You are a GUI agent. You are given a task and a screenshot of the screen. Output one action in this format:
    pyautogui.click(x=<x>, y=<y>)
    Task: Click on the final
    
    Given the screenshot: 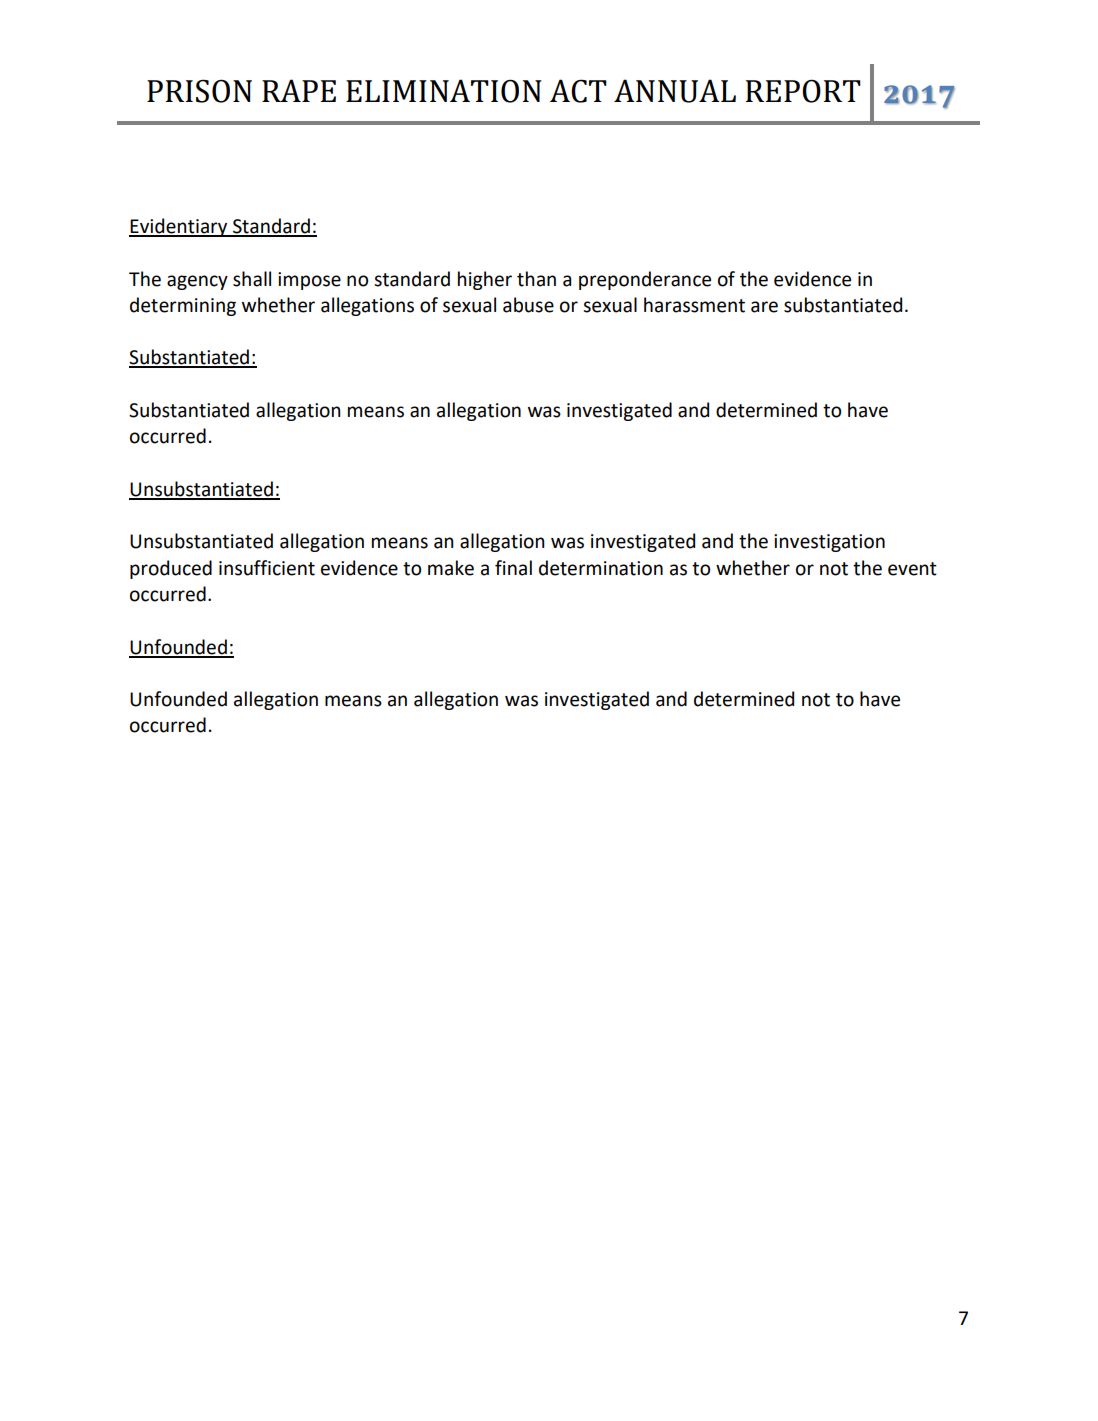 What is the action you would take?
    pyautogui.click(x=513, y=568)
